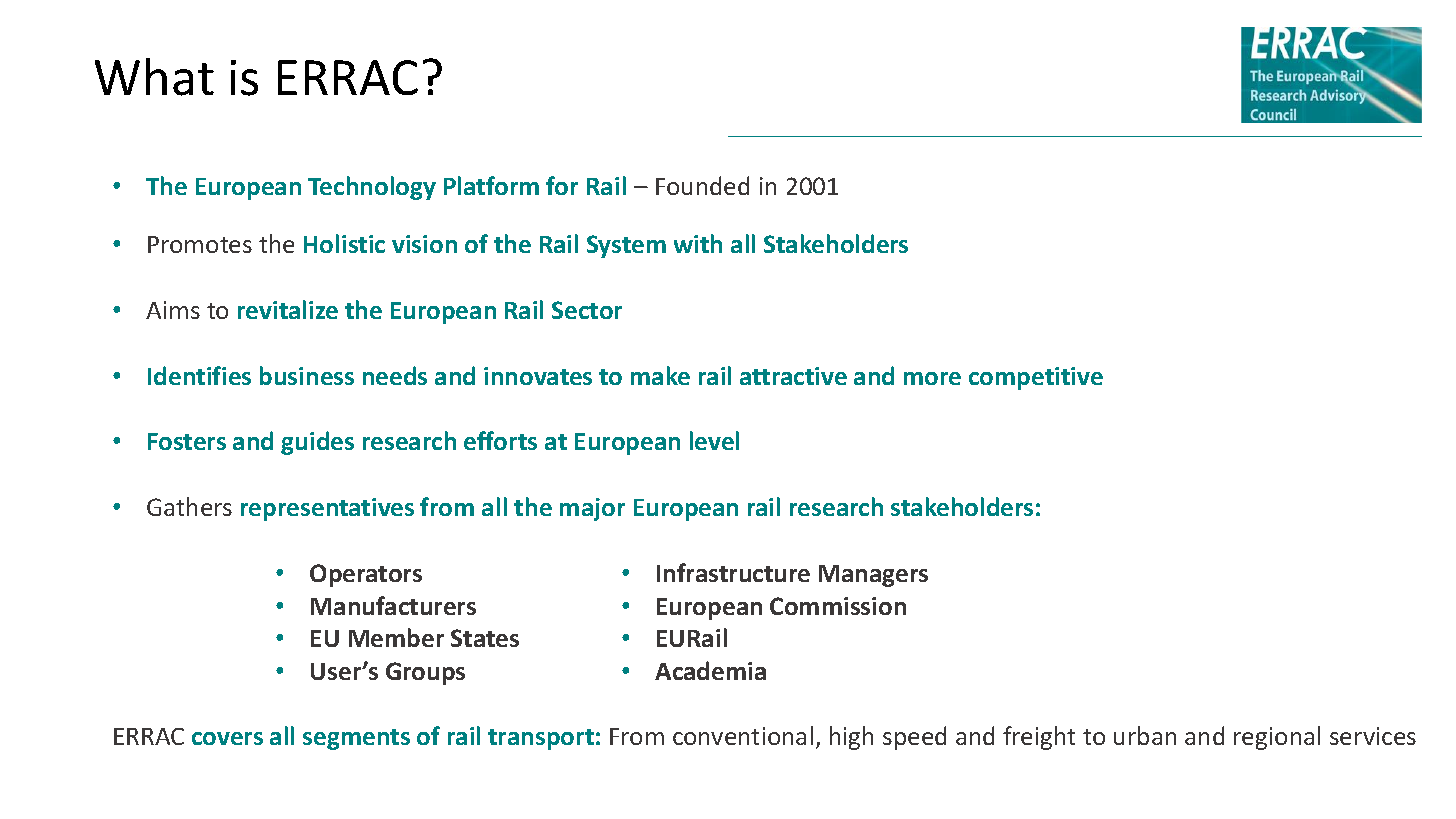 The height and width of the image is (819, 1456). Describe the element at coordinates (1036, 378) in the image. I see `competitive` at that location.
